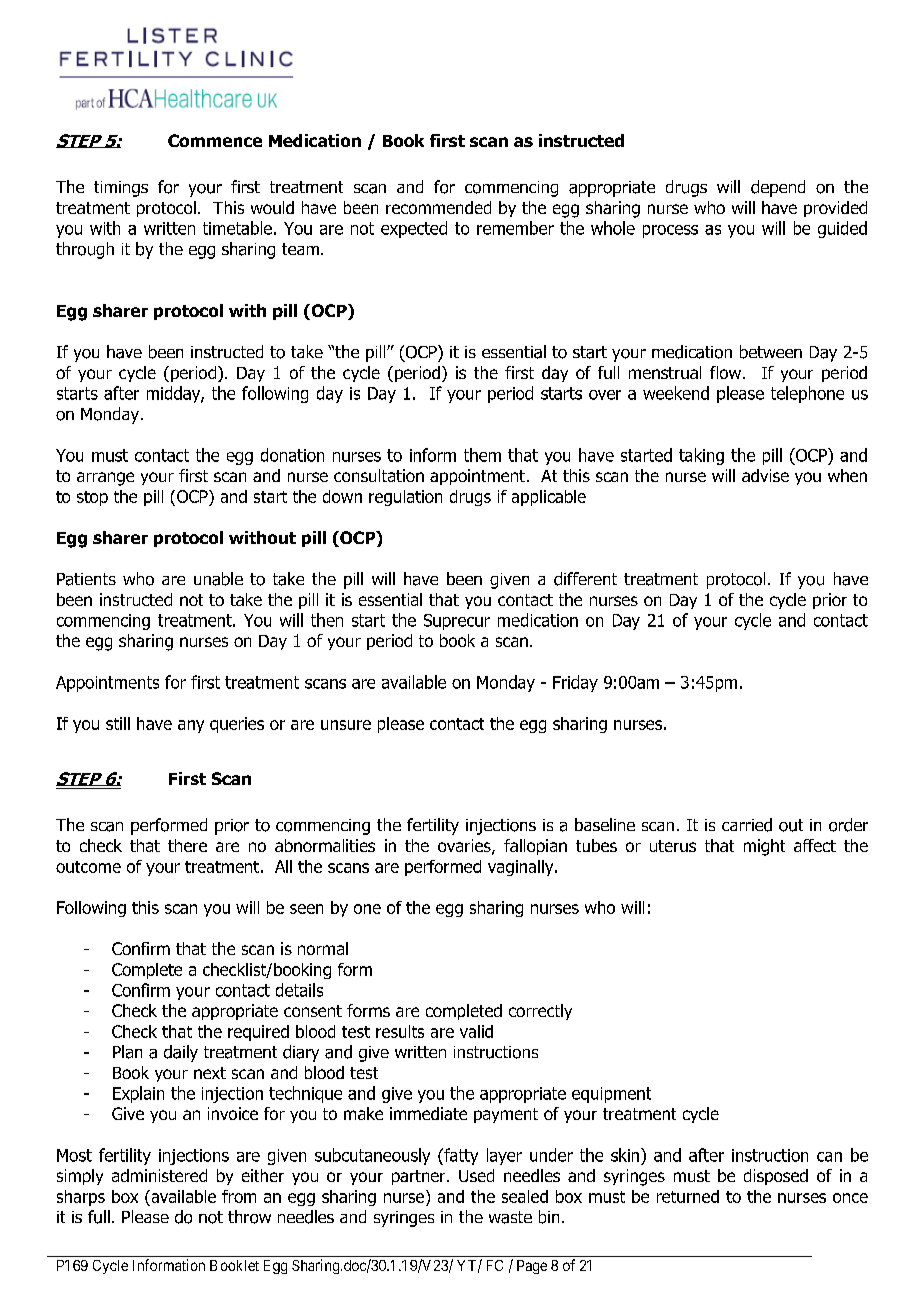 Image resolution: width=924 pixels, height=1308 pixels. I want to click on any, so click(191, 726).
